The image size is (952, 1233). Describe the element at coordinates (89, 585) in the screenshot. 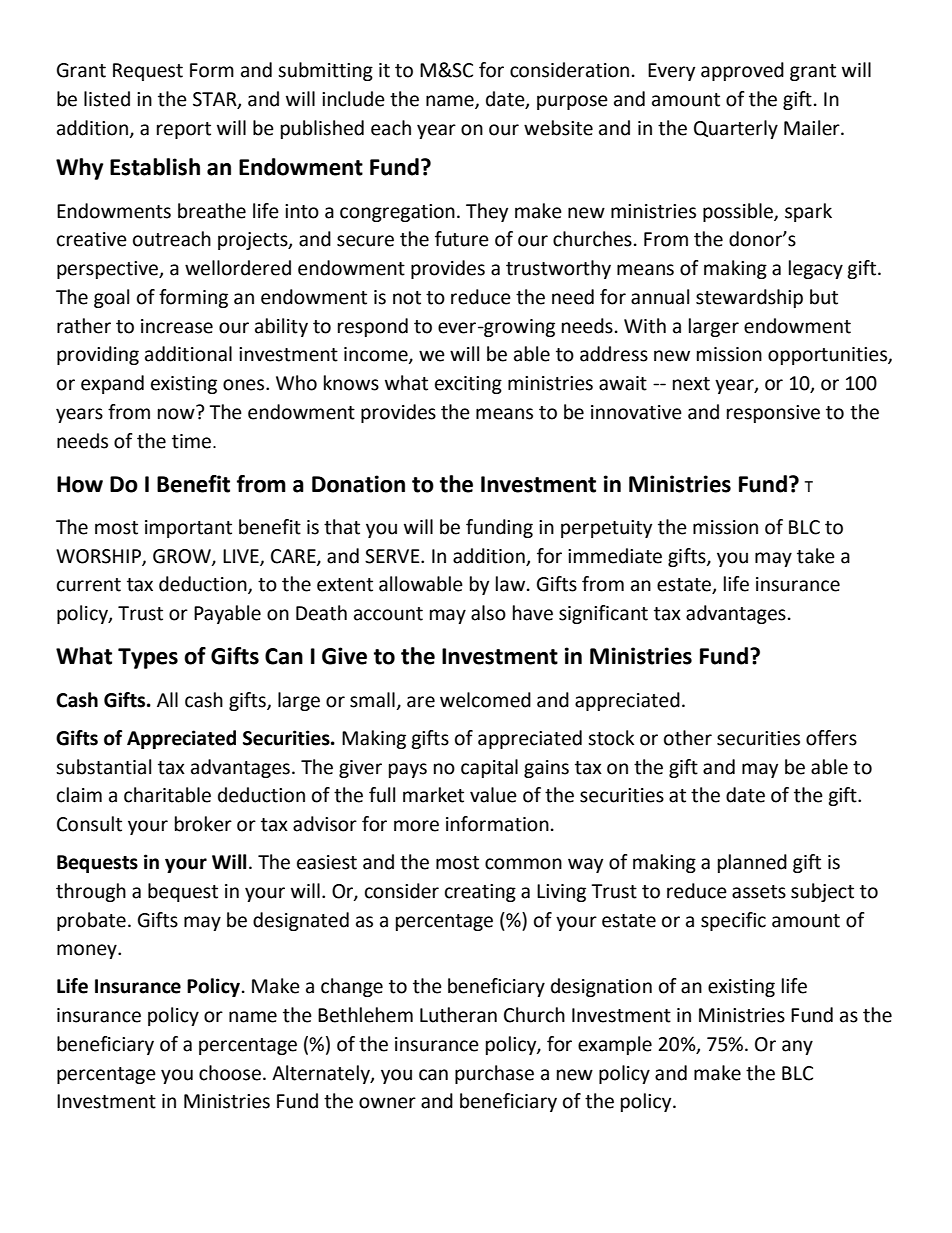

I see `current` at that location.
